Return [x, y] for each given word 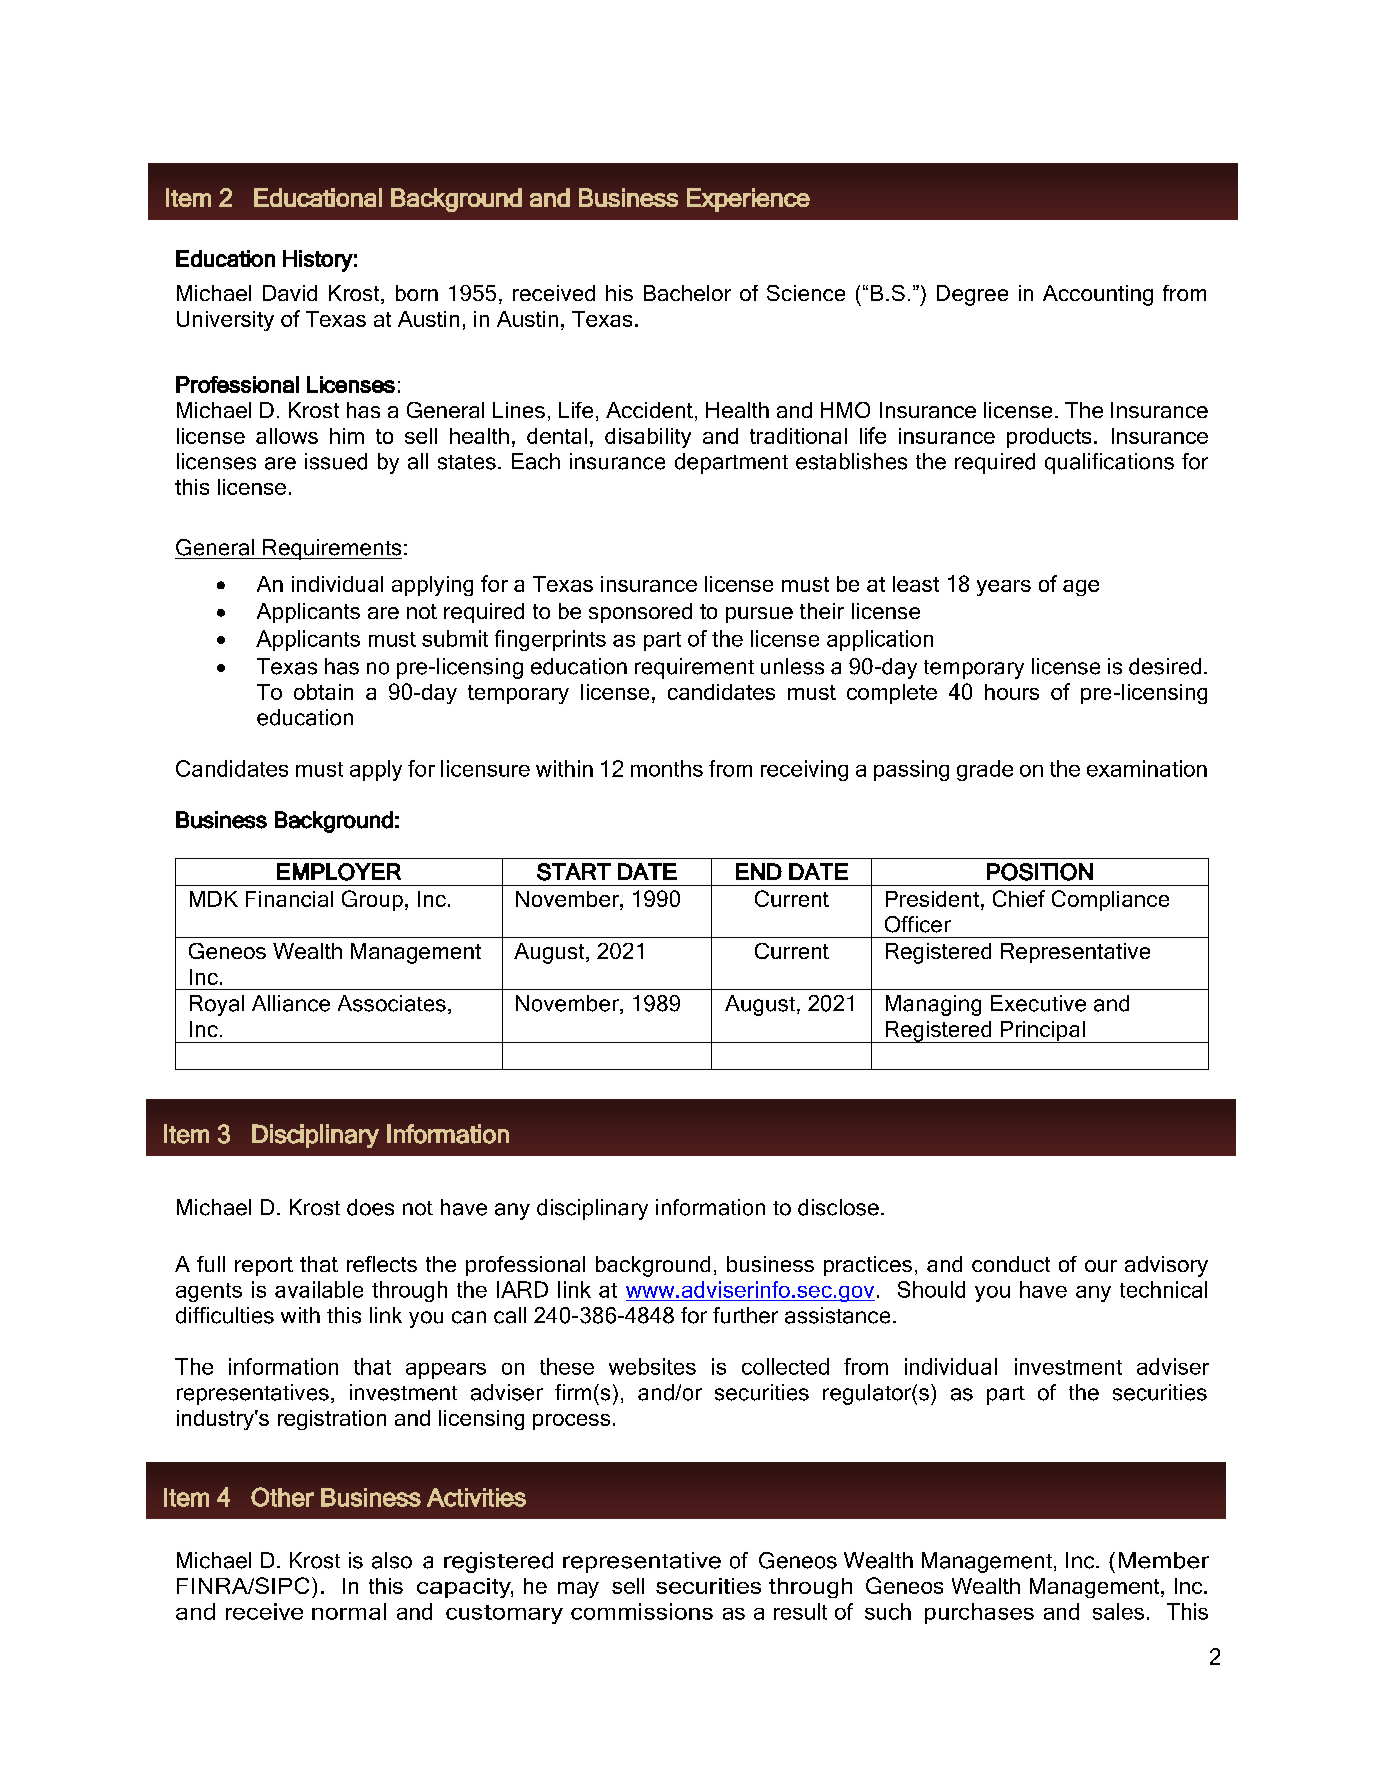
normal [349, 1611]
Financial [289, 899]
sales [1118, 1611]
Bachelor [687, 293]
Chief [1019, 898]
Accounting [1098, 295]
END [759, 871]
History [318, 261]
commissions [642, 1611]
